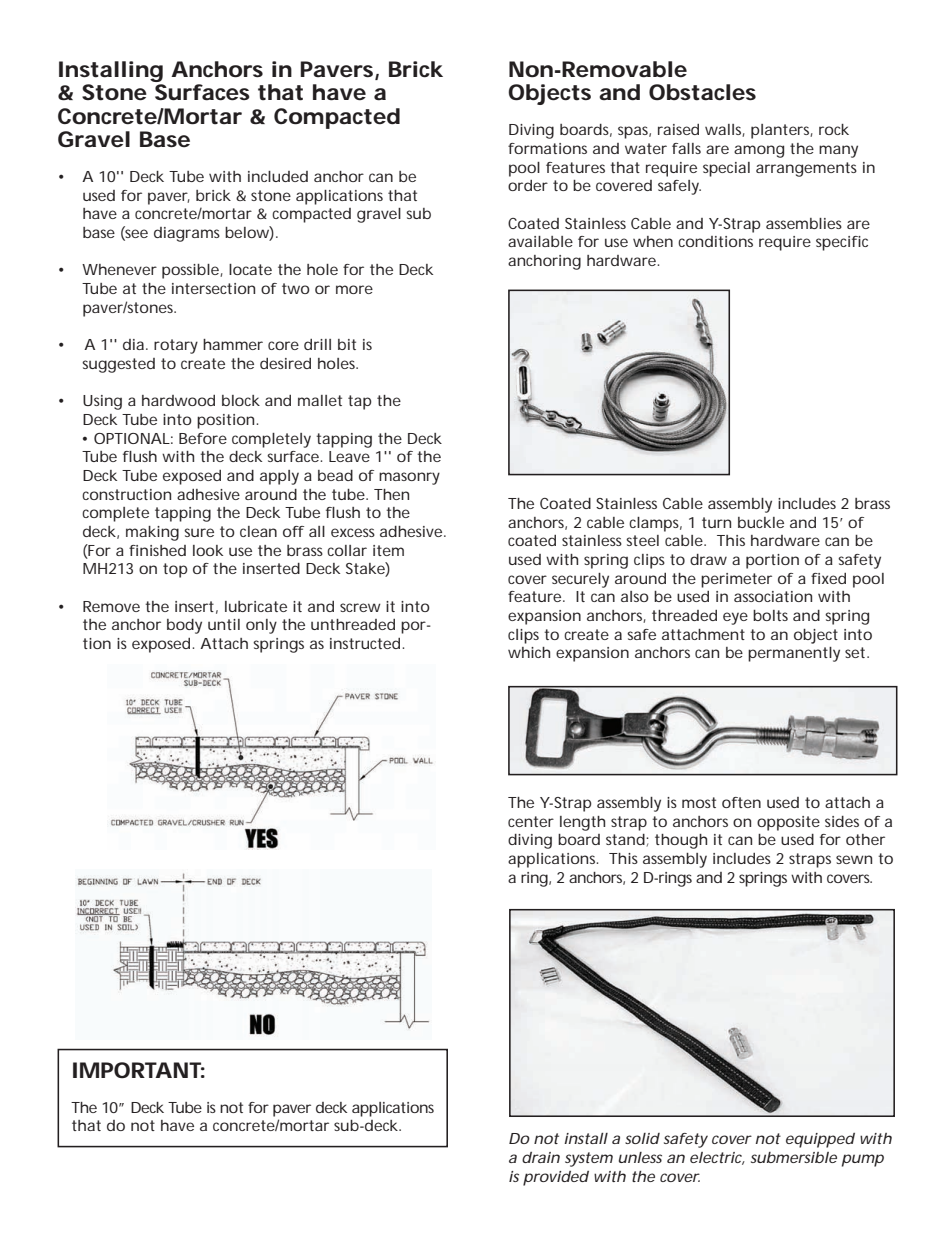 The height and width of the image is (1233, 952). Describe the element at coordinates (794, 654) in the image. I see `permanently` at that location.
